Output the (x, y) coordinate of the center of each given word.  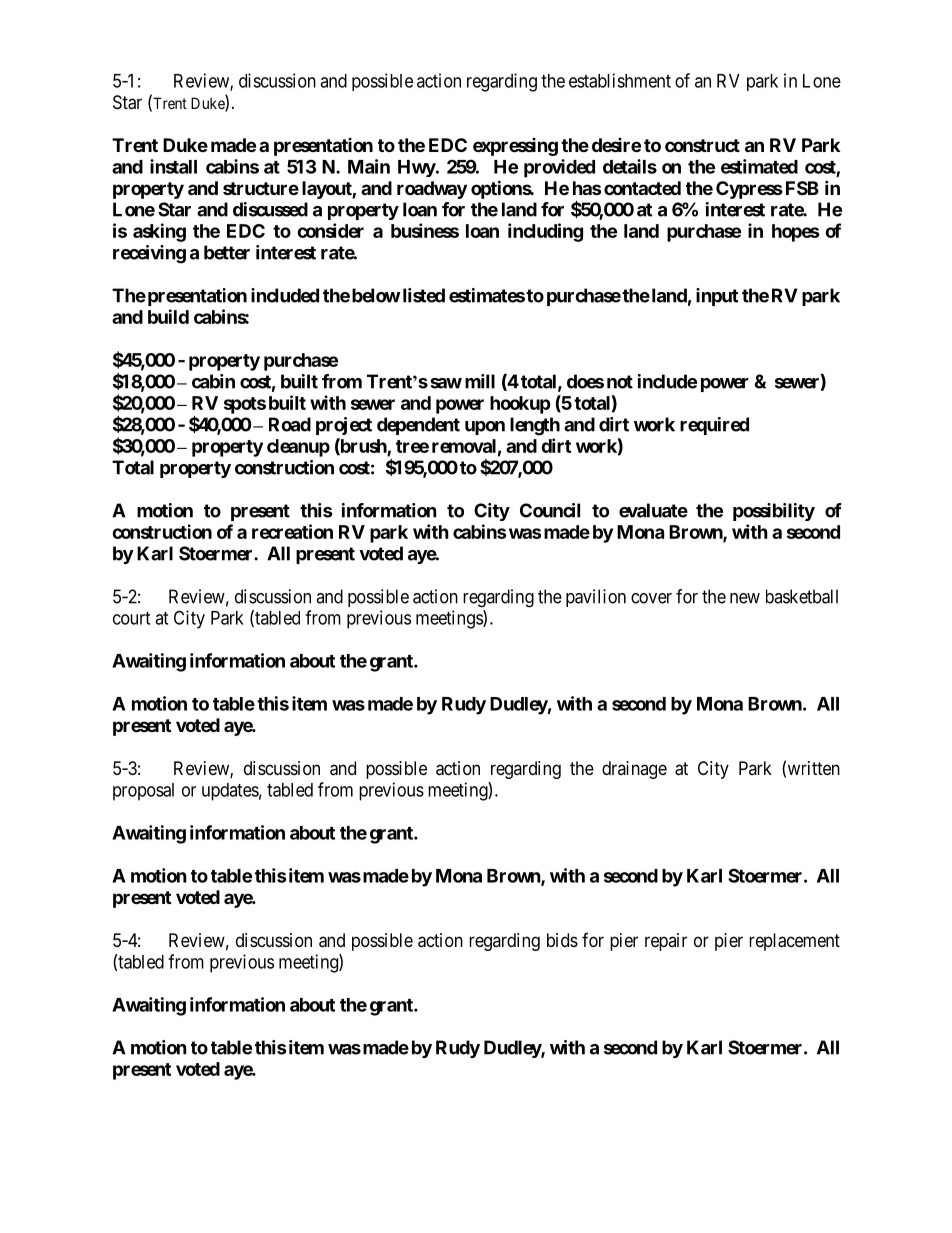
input (717, 297)
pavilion (596, 598)
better (227, 252)
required (714, 426)
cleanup (298, 448)
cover (651, 598)
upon (485, 428)
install (173, 166)
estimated (759, 166)
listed (422, 295)
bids (562, 940)
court (131, 618)
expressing (515, 147)
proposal (143, 792)
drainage (634, 770)
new (745, 598)
